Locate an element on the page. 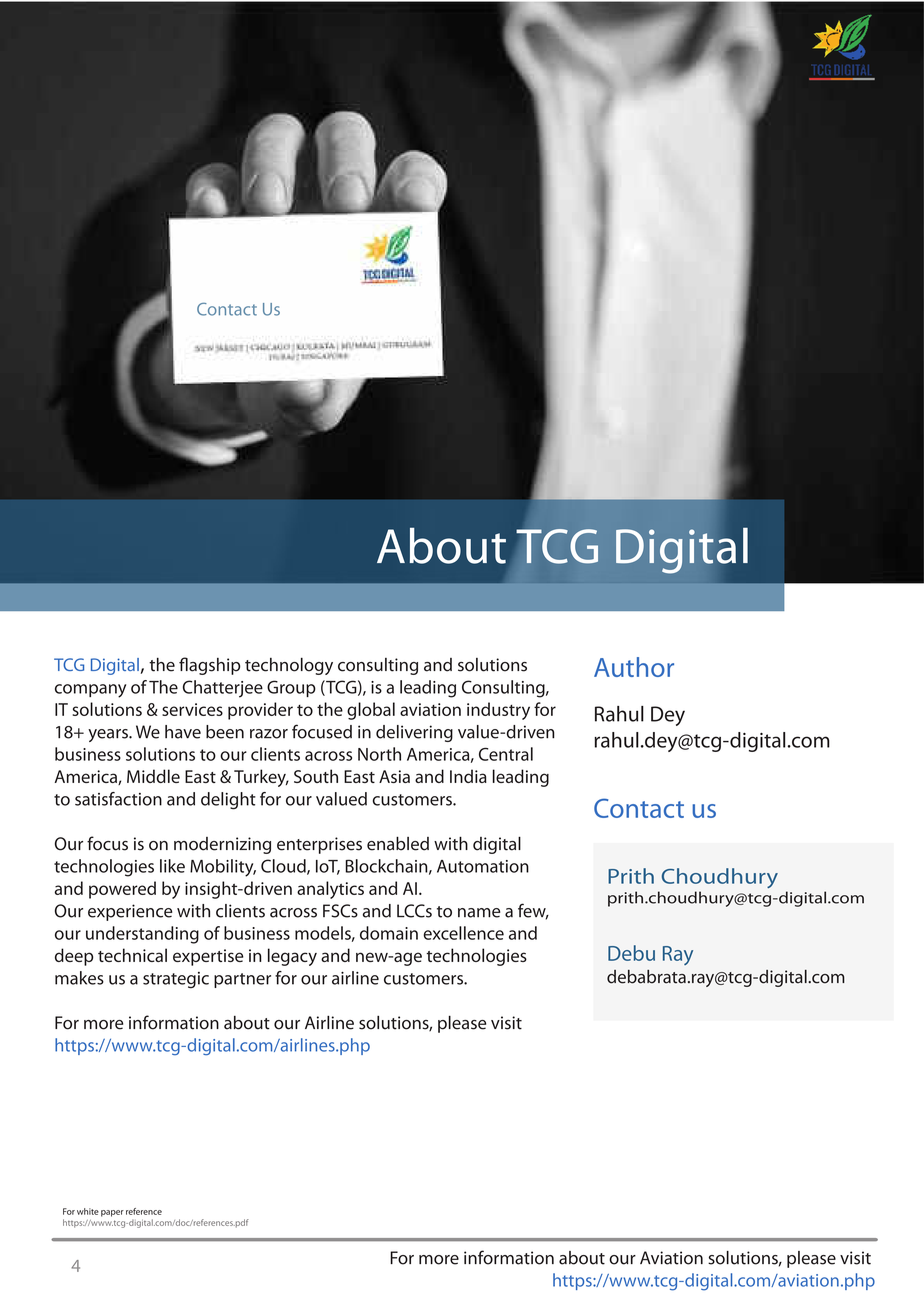  company is located at coordinates (90, 691).
